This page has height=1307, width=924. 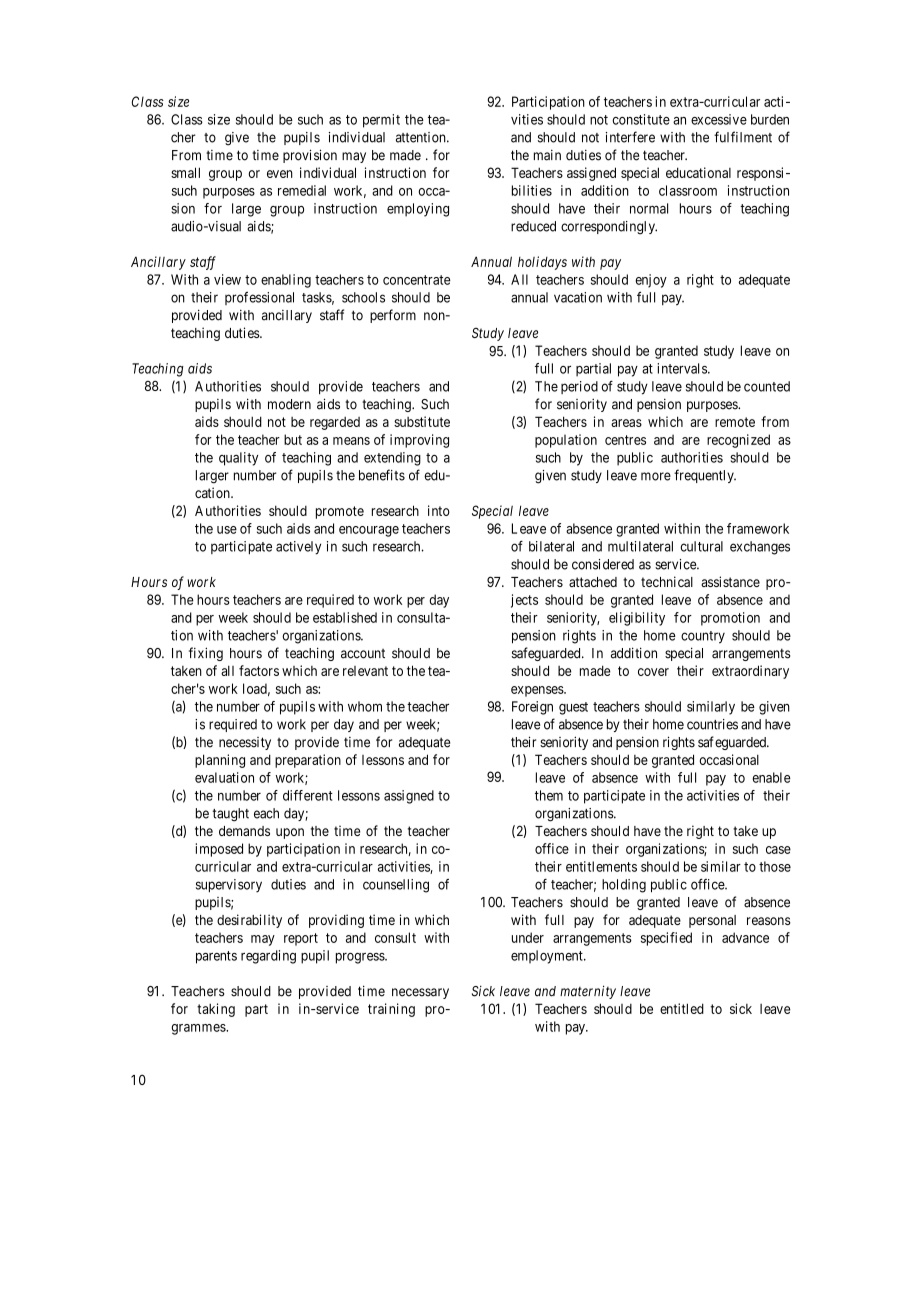 What do you see at coordinates (712, 724) in the page?
I see `countries` at bounding box center [712, 724].
